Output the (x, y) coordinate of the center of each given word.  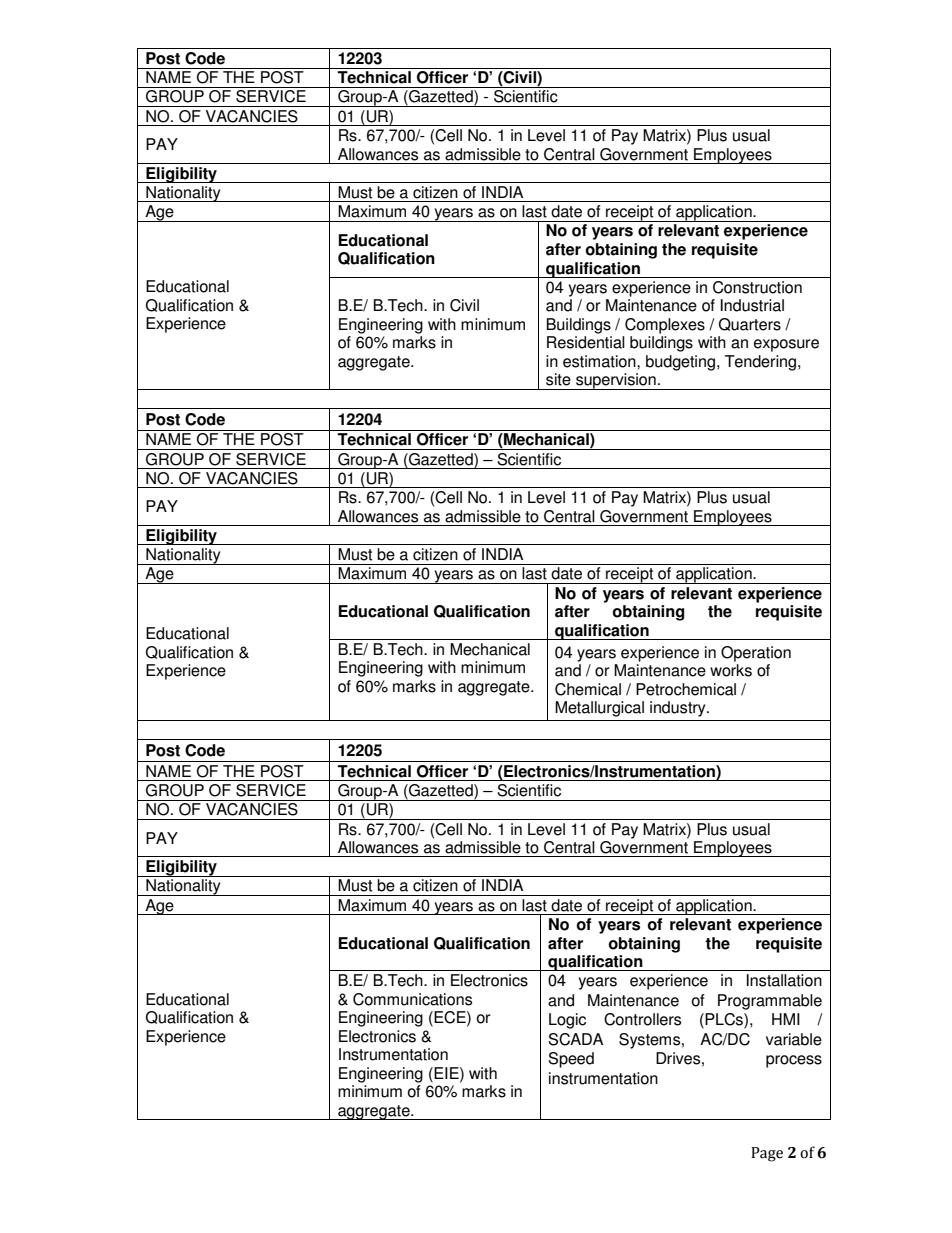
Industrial (752, 305)
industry (679, 709)
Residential (586, 342)
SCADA (575, 1039)
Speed (571, 1060)
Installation (784, 980)
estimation (600, 361)
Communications (412, 999)
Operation (756, 654)
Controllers (642, 1019)
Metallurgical (599, 709)
